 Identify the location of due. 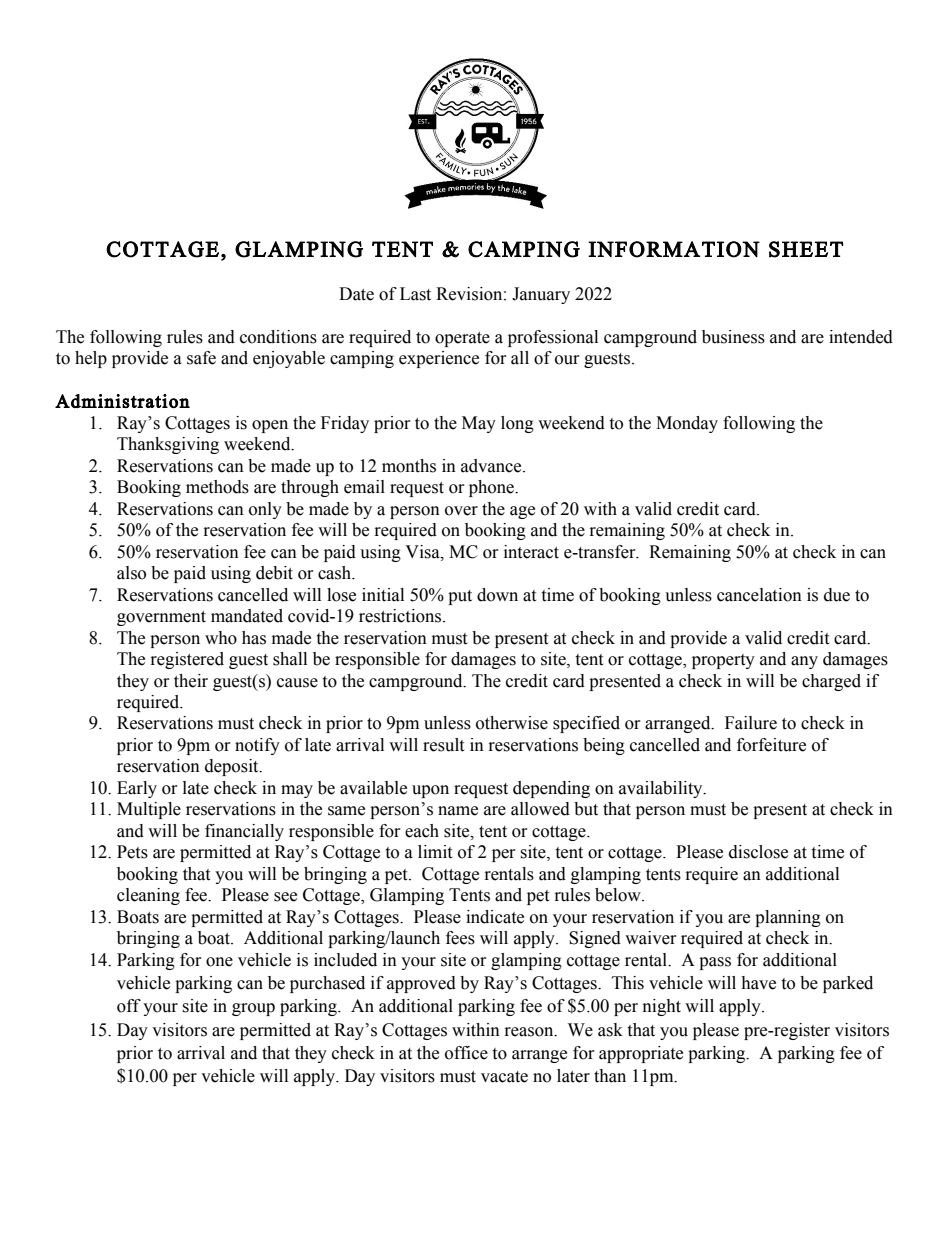
(837, 595).
